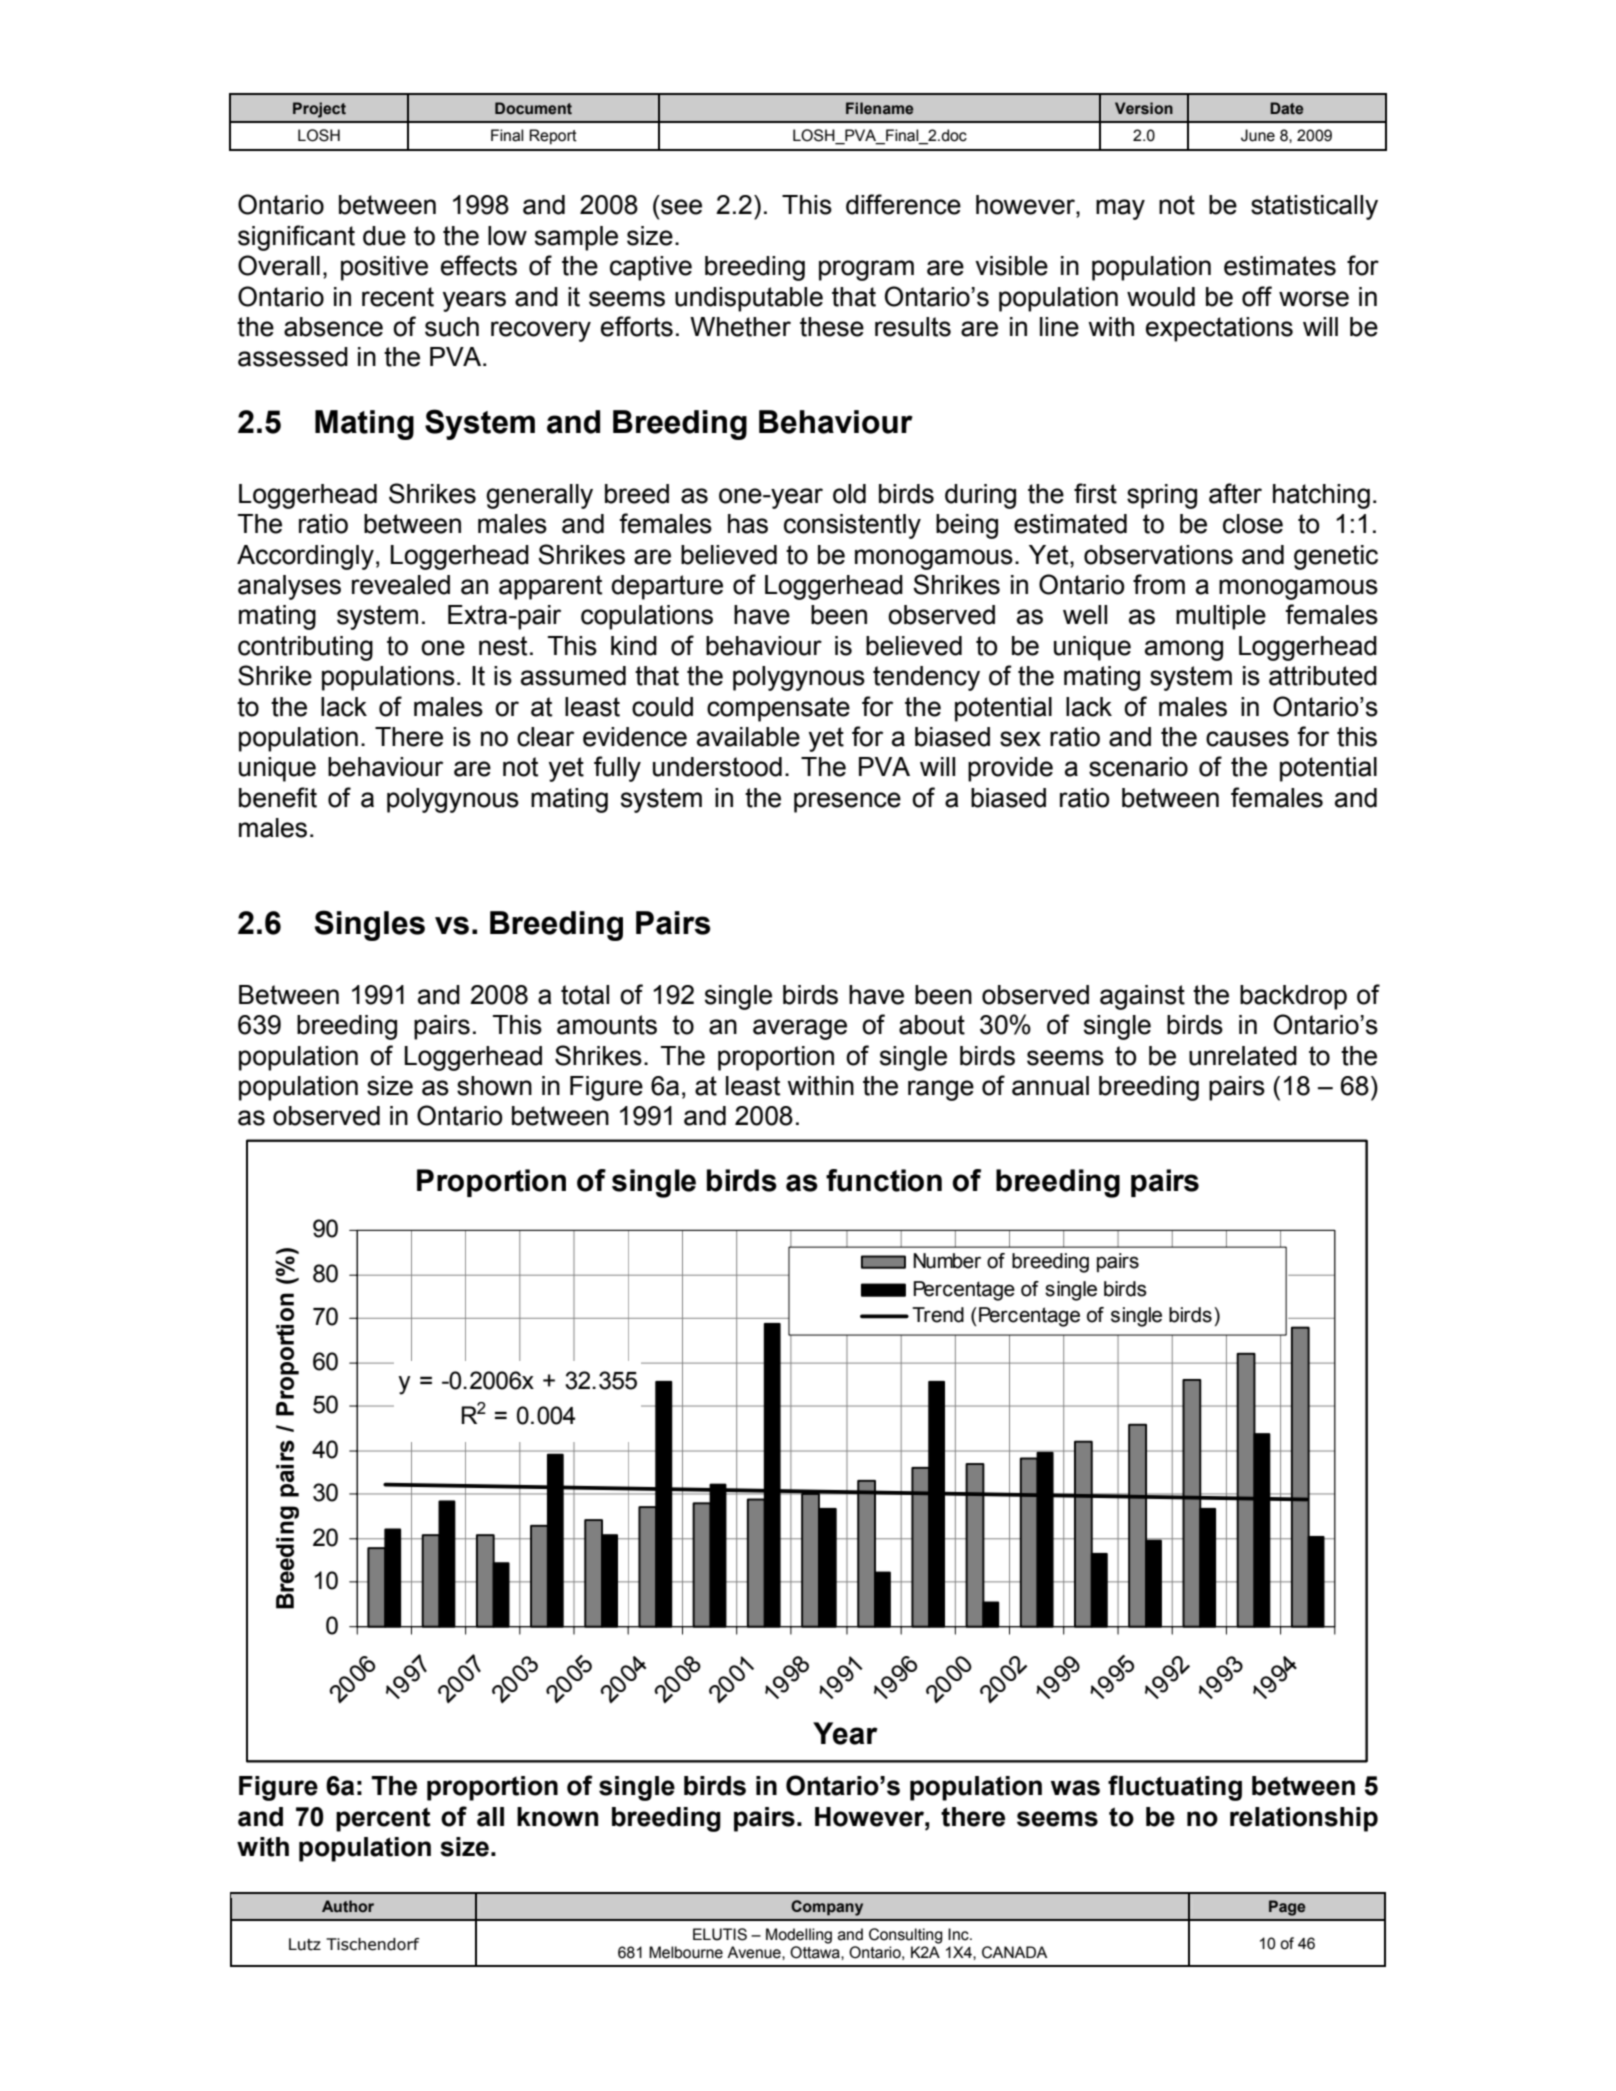 The width and height of the screenshot is (1616, 2091). What do you see at coordinates (947, 1261) in the screenshot?
I see `Number` at bounding box center [947, 1261].
